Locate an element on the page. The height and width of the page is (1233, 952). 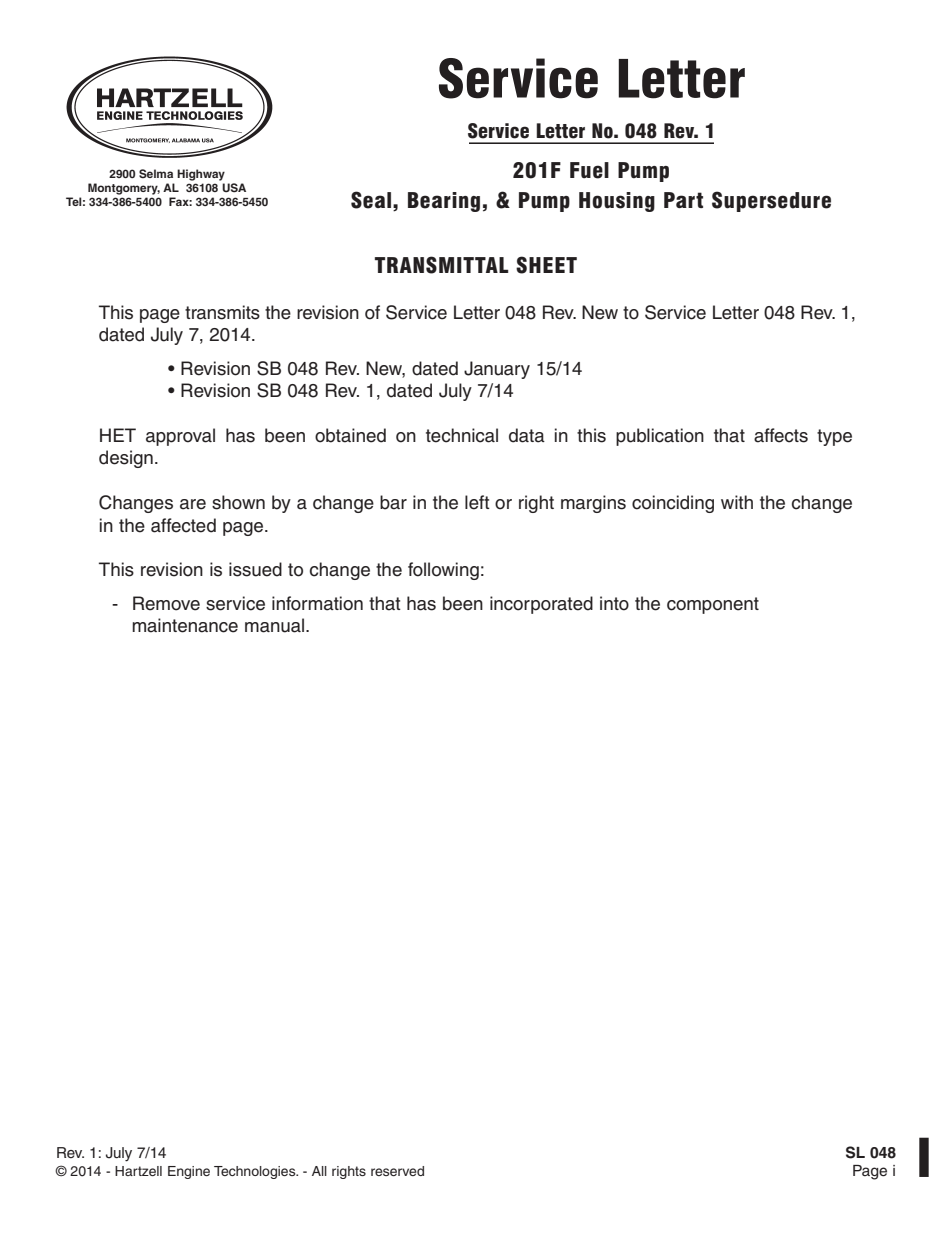
Part is located at coordinates (683, 200).
